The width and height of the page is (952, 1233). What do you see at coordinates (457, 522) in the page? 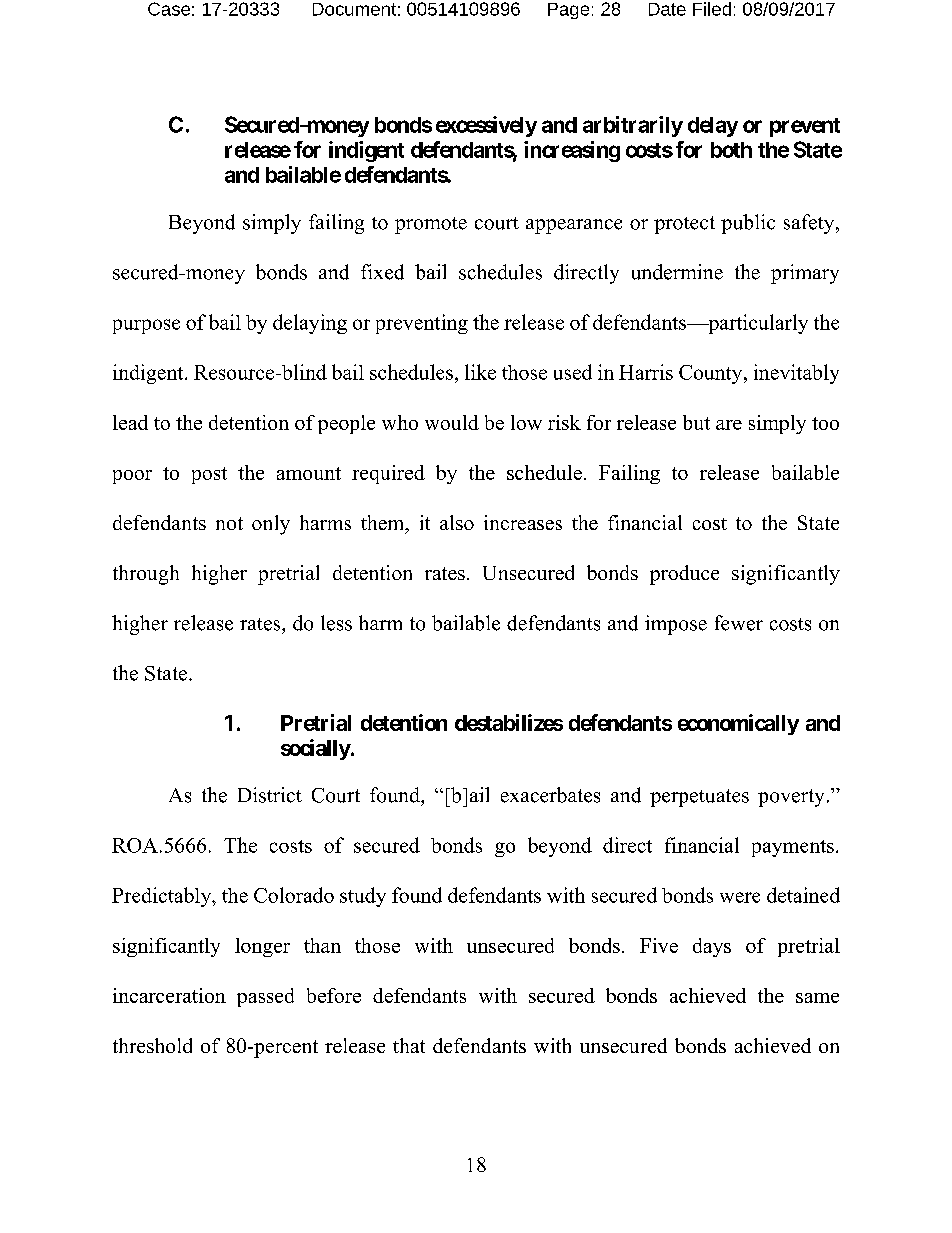
I see `also` at bounding box center [457, 522].
